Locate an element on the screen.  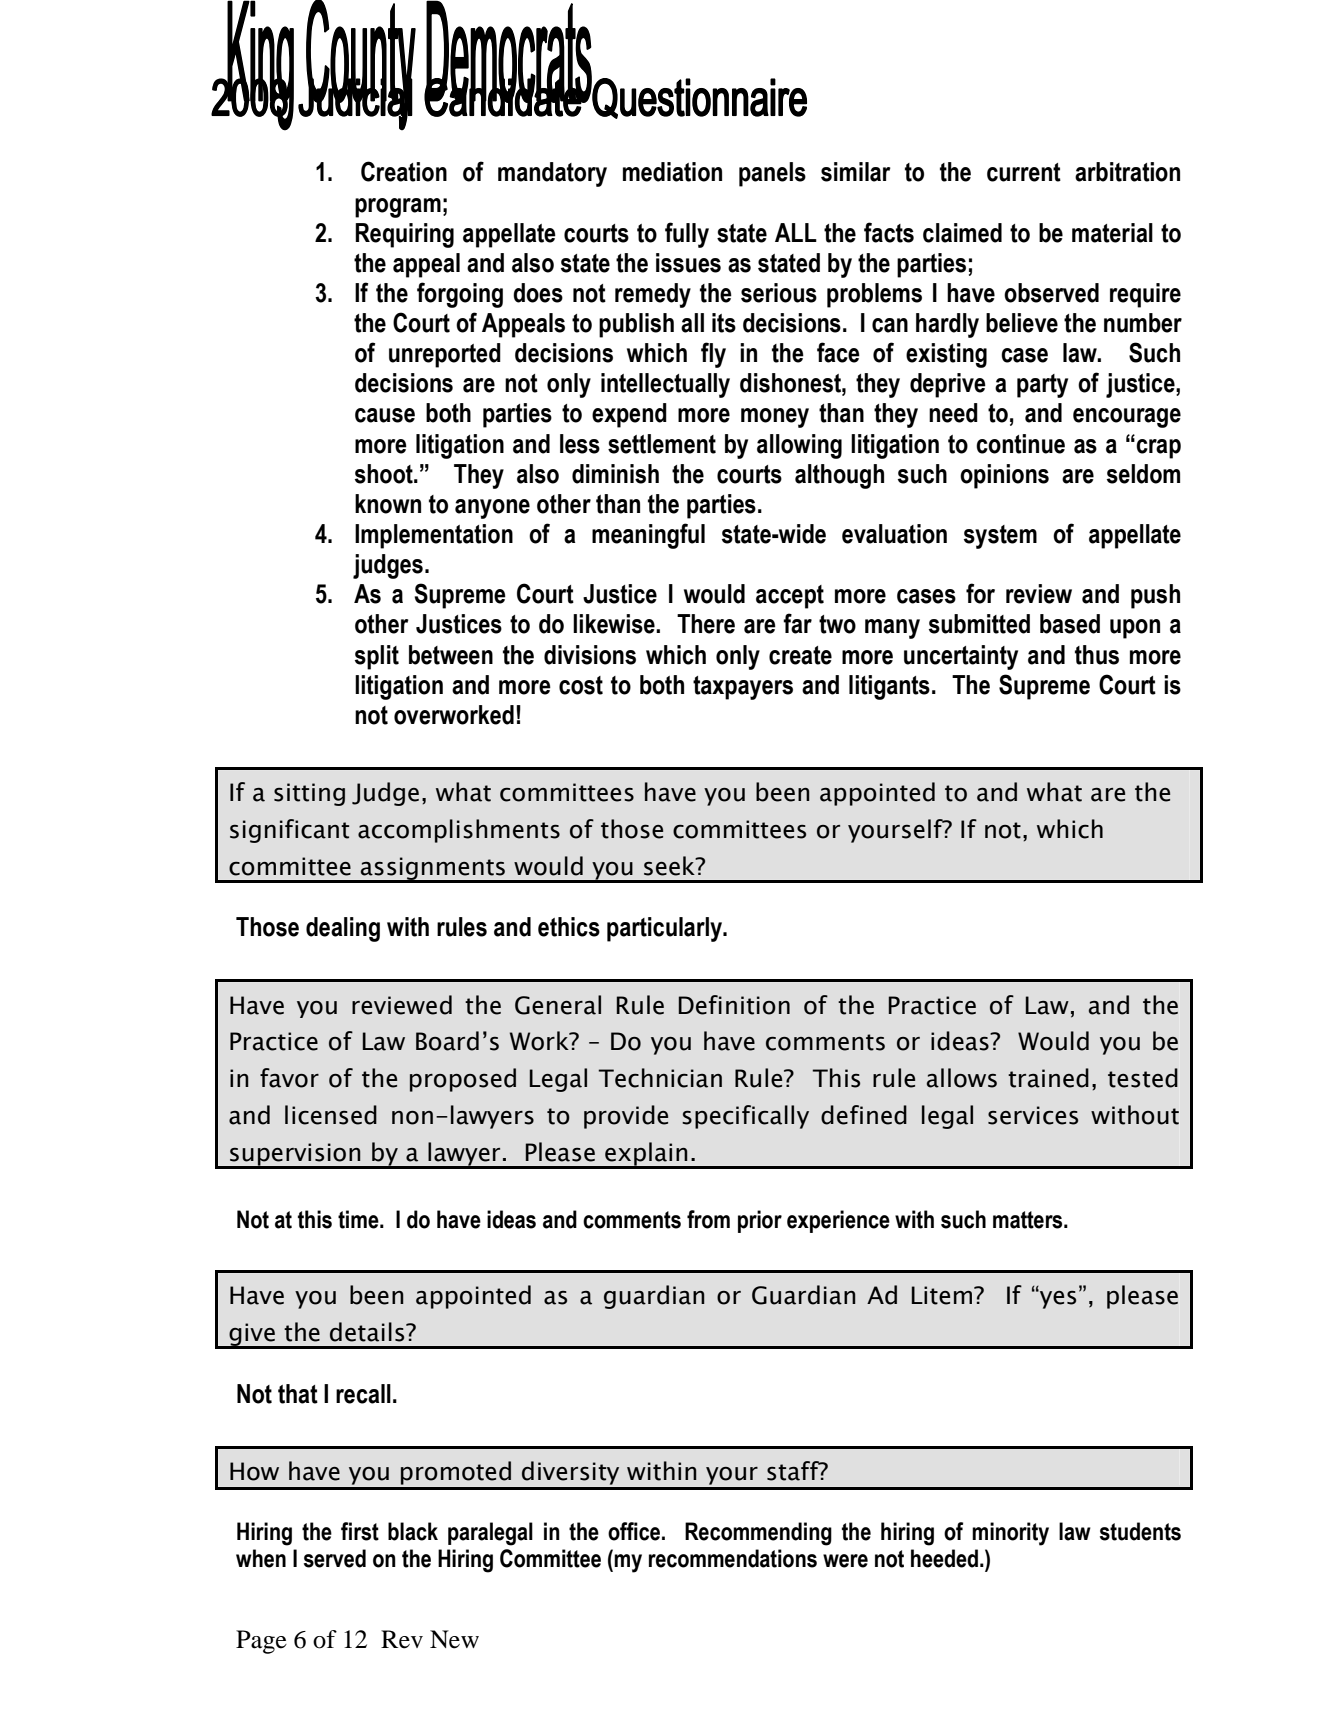
specifically is located at coordinates (745, 1117).
